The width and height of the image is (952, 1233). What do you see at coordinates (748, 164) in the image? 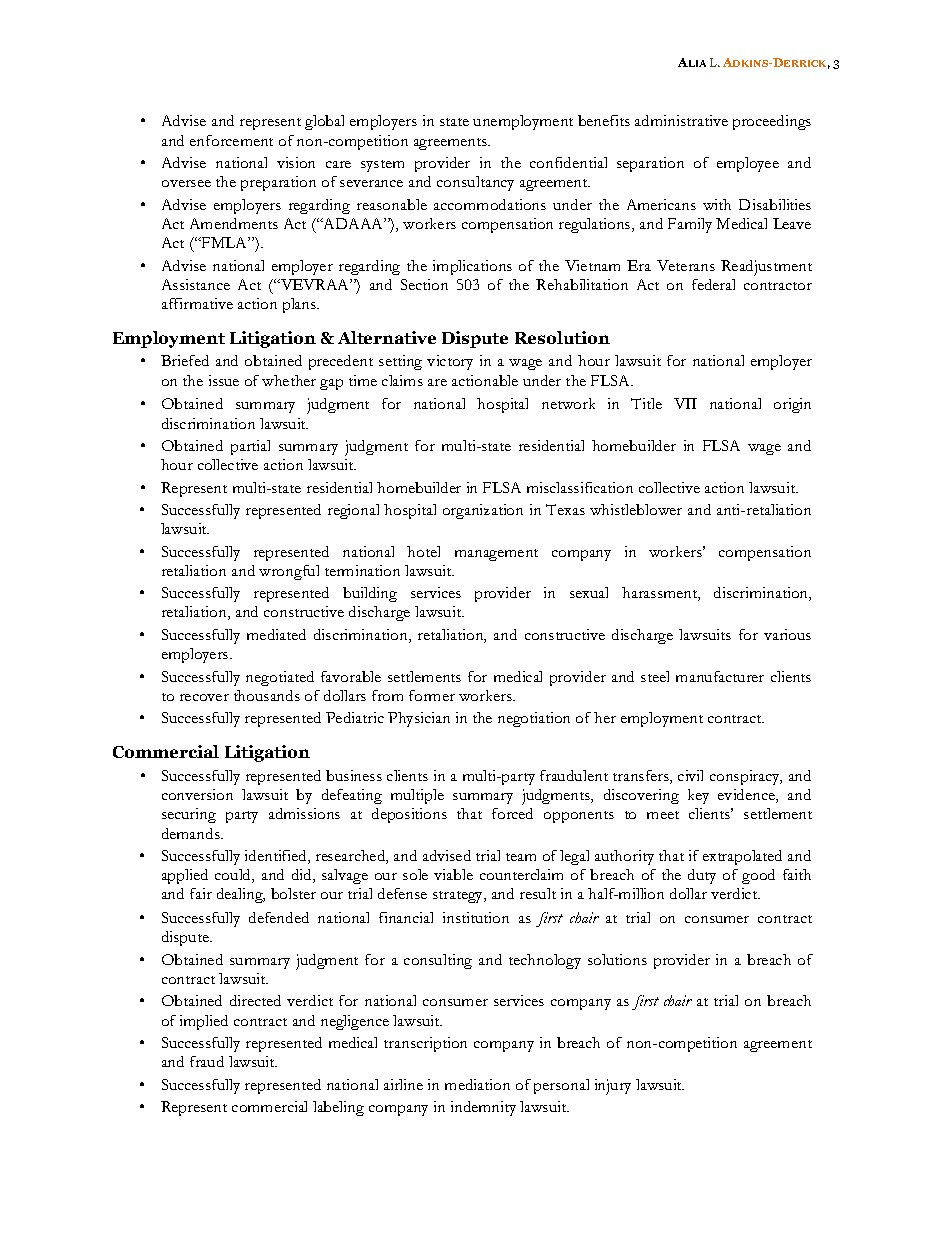
I see `employee` at bounding box center [748, 164].
